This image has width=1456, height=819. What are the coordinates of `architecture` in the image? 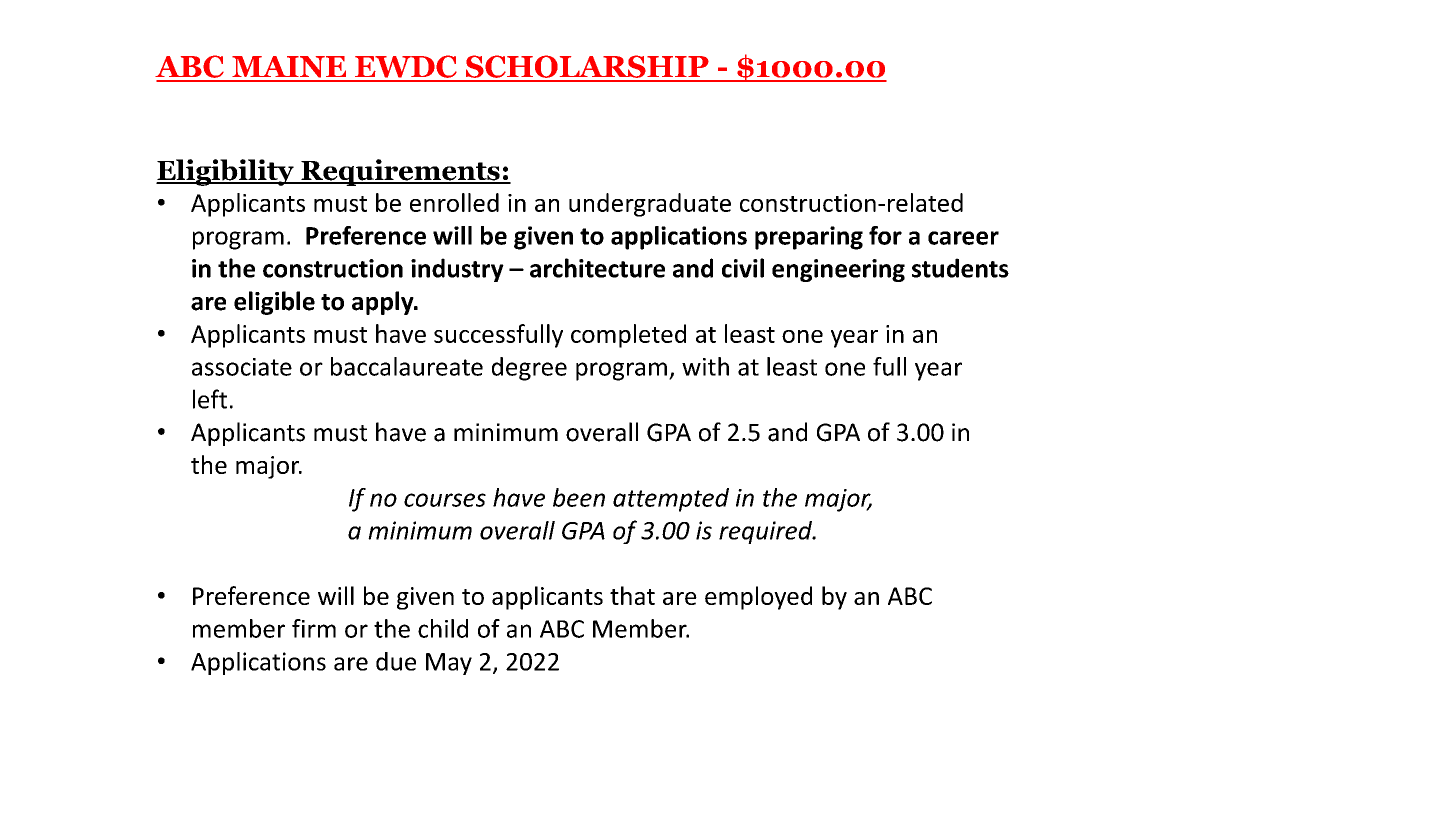 It's located at (597, 268).
